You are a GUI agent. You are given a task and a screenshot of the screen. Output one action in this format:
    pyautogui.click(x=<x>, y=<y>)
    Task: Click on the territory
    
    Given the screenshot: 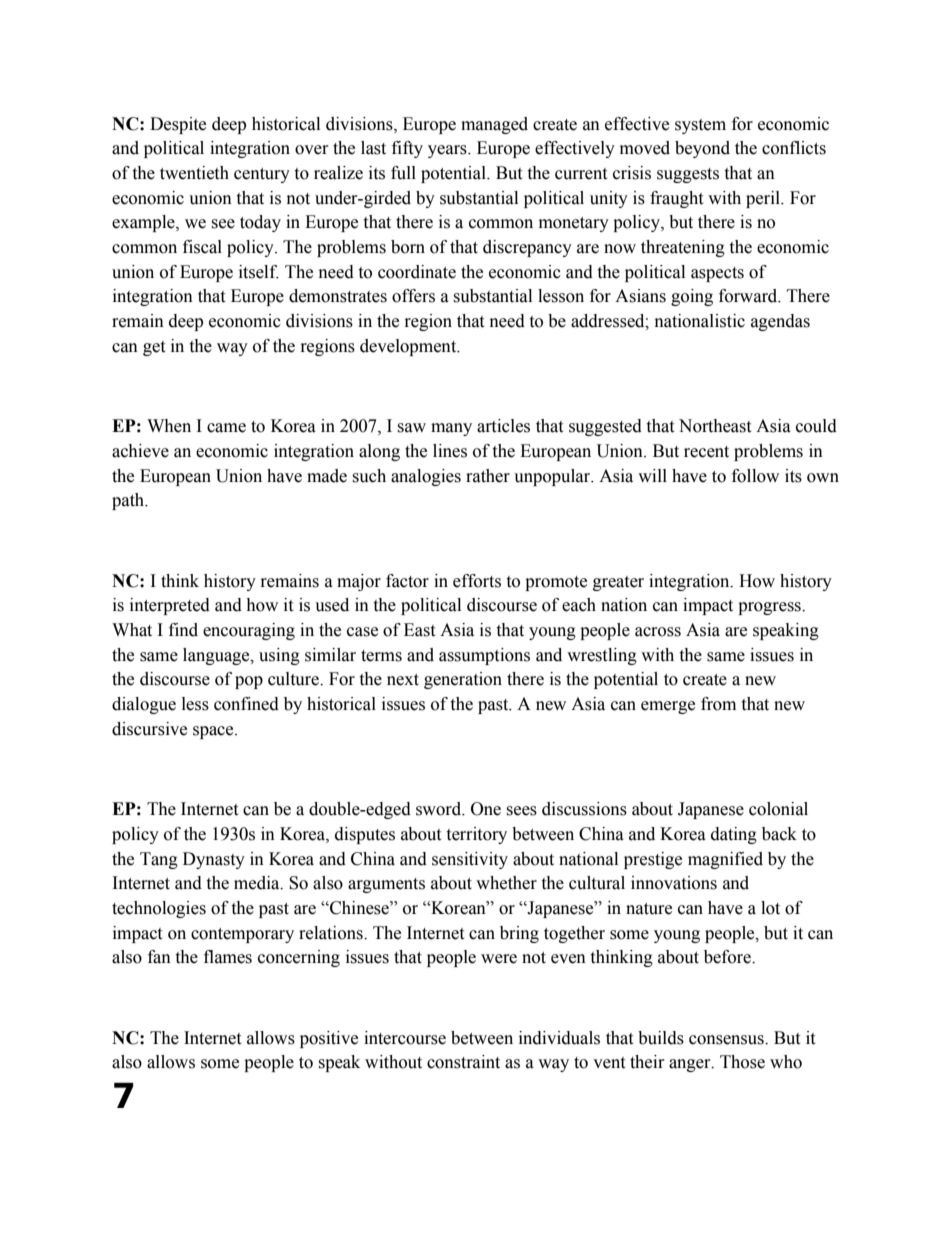 What is the action you would take?
    pyautogui.click(x=476, y=835)
